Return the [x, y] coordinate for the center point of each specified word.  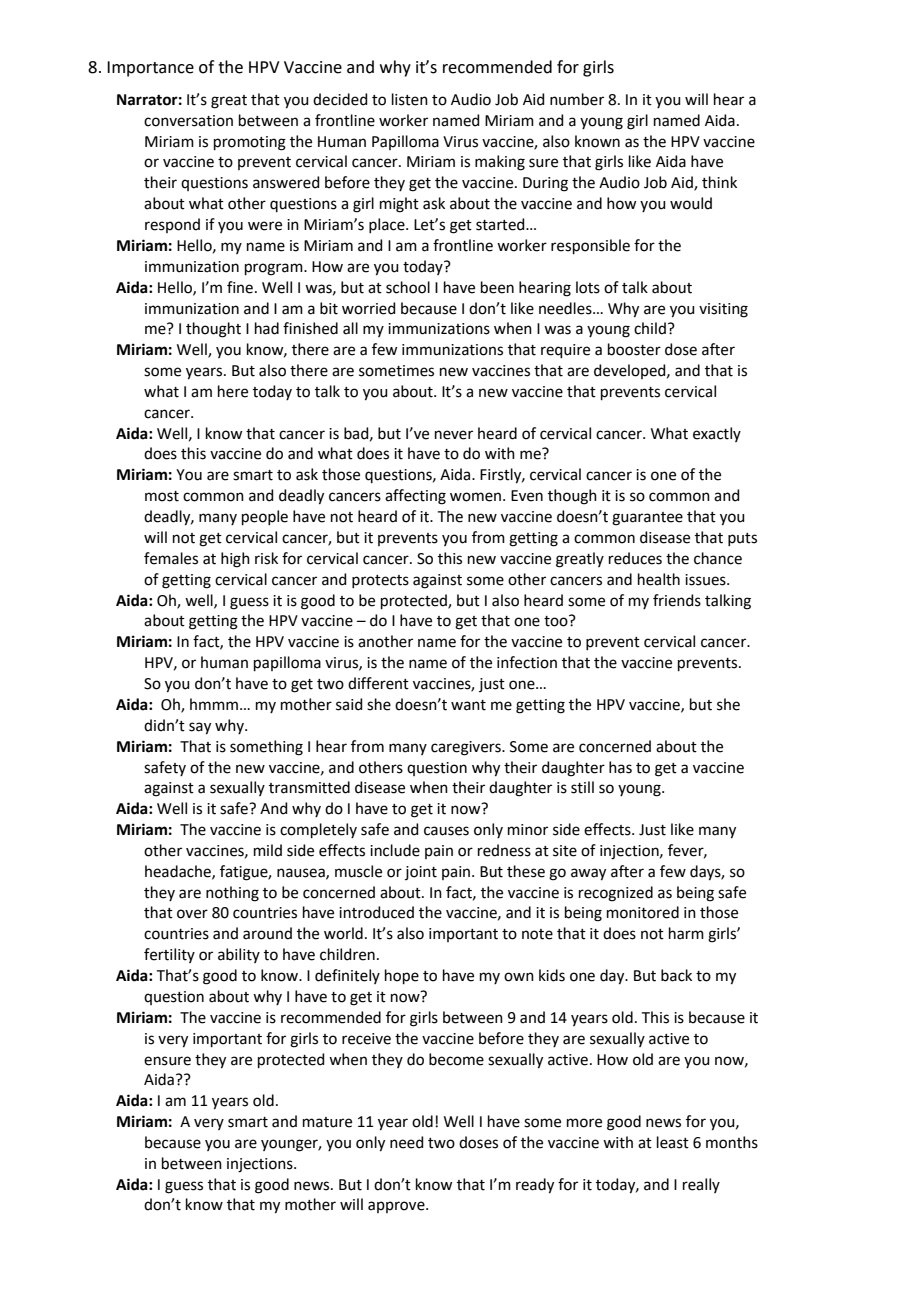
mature [327, 1122]
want [468, 705]
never [454, 435]
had [267, 328]
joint [421, 873]
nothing [232, 894]
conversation [188, 121]
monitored [643, 912]
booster [634, 349]
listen [410, 99]
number [577, 99]
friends [677, 600]
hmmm [214, 704]
